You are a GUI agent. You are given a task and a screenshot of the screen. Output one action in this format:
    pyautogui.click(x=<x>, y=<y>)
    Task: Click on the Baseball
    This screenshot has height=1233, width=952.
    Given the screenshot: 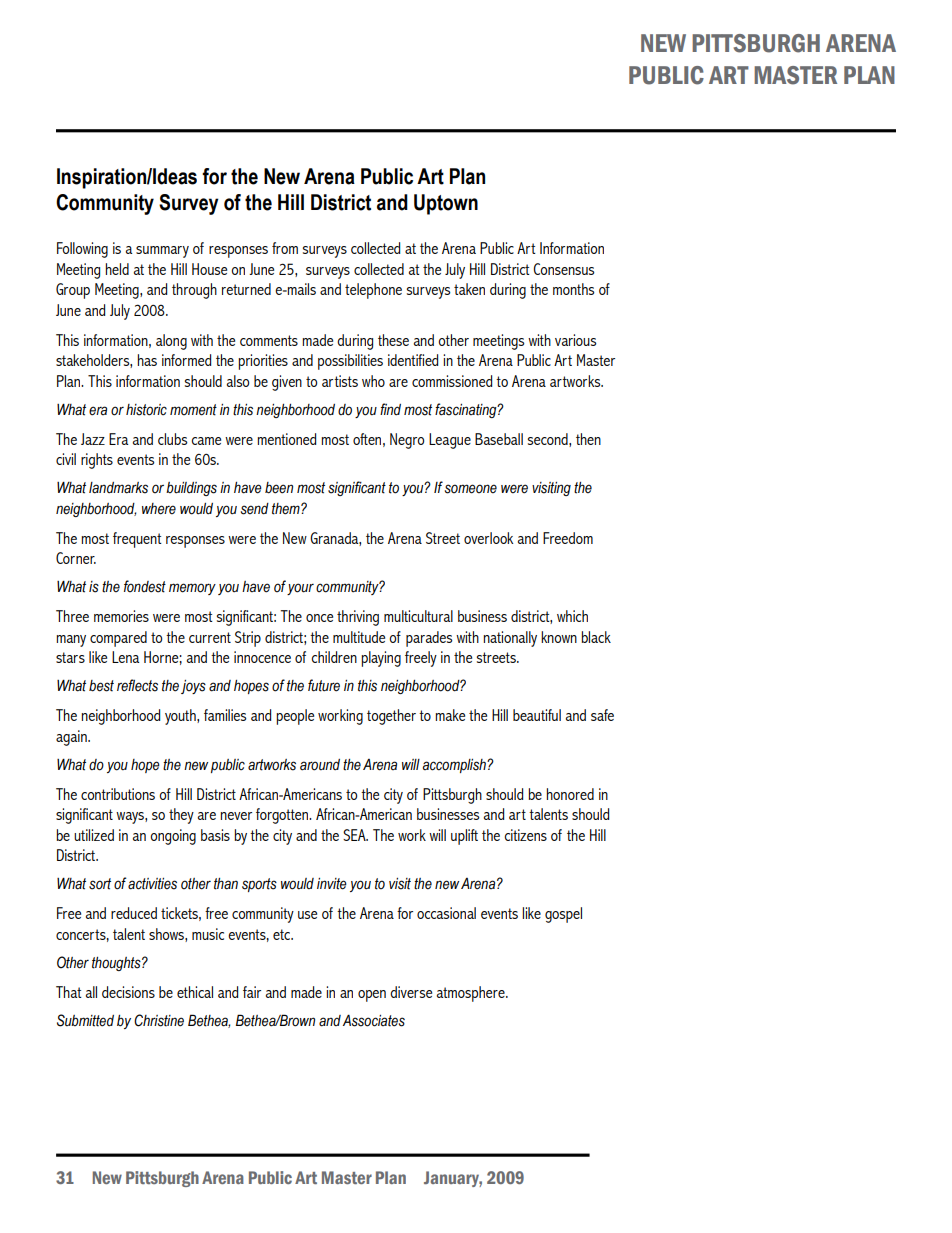 What is the action you would take?
    pyautogui.click(x=499, y=439)
